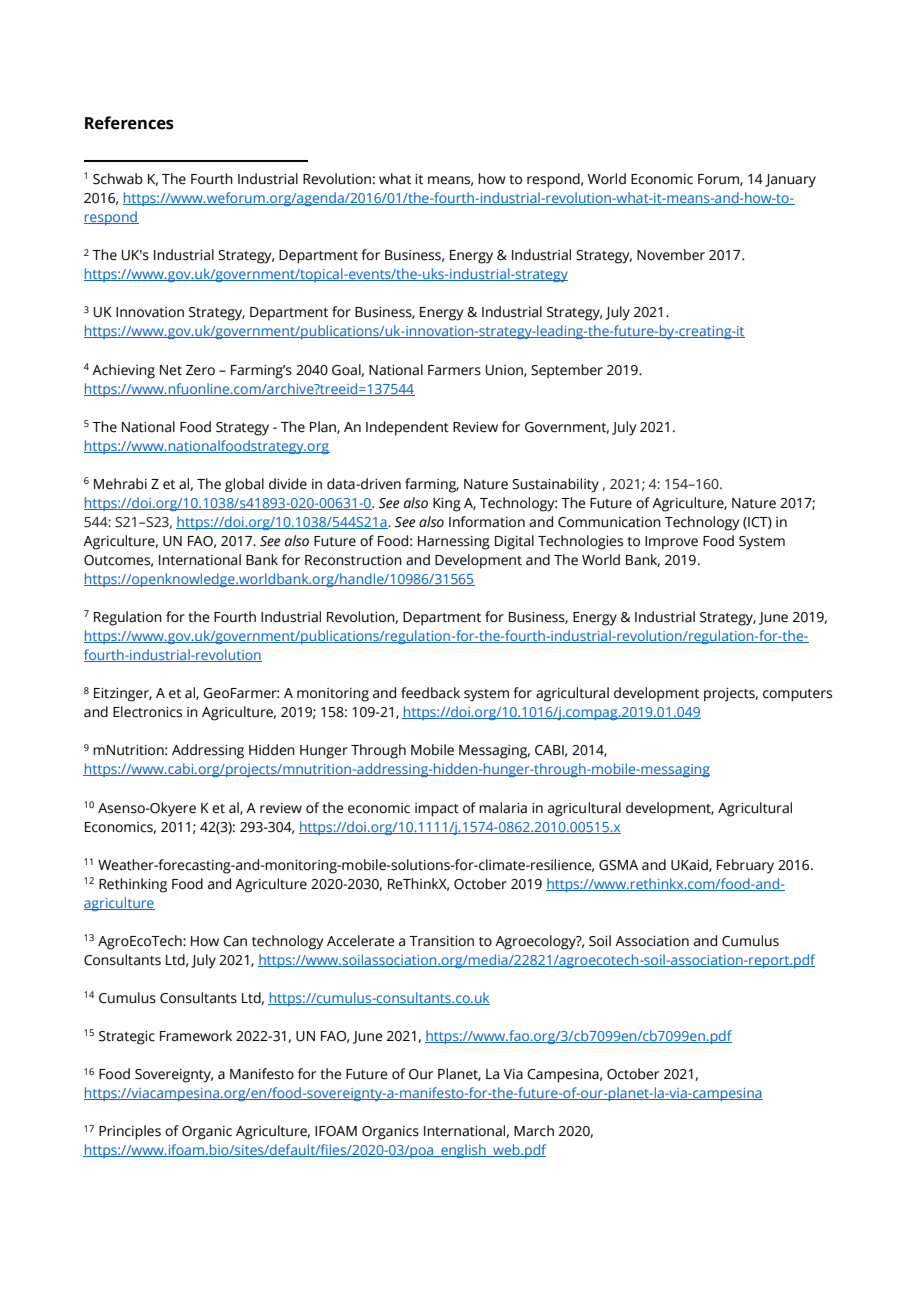 The height and width of the screenshot is (1308, 924). What do you see at coordinates (671, 255) in the screenshot?
I see `November` at bounding box center [671, 255].
